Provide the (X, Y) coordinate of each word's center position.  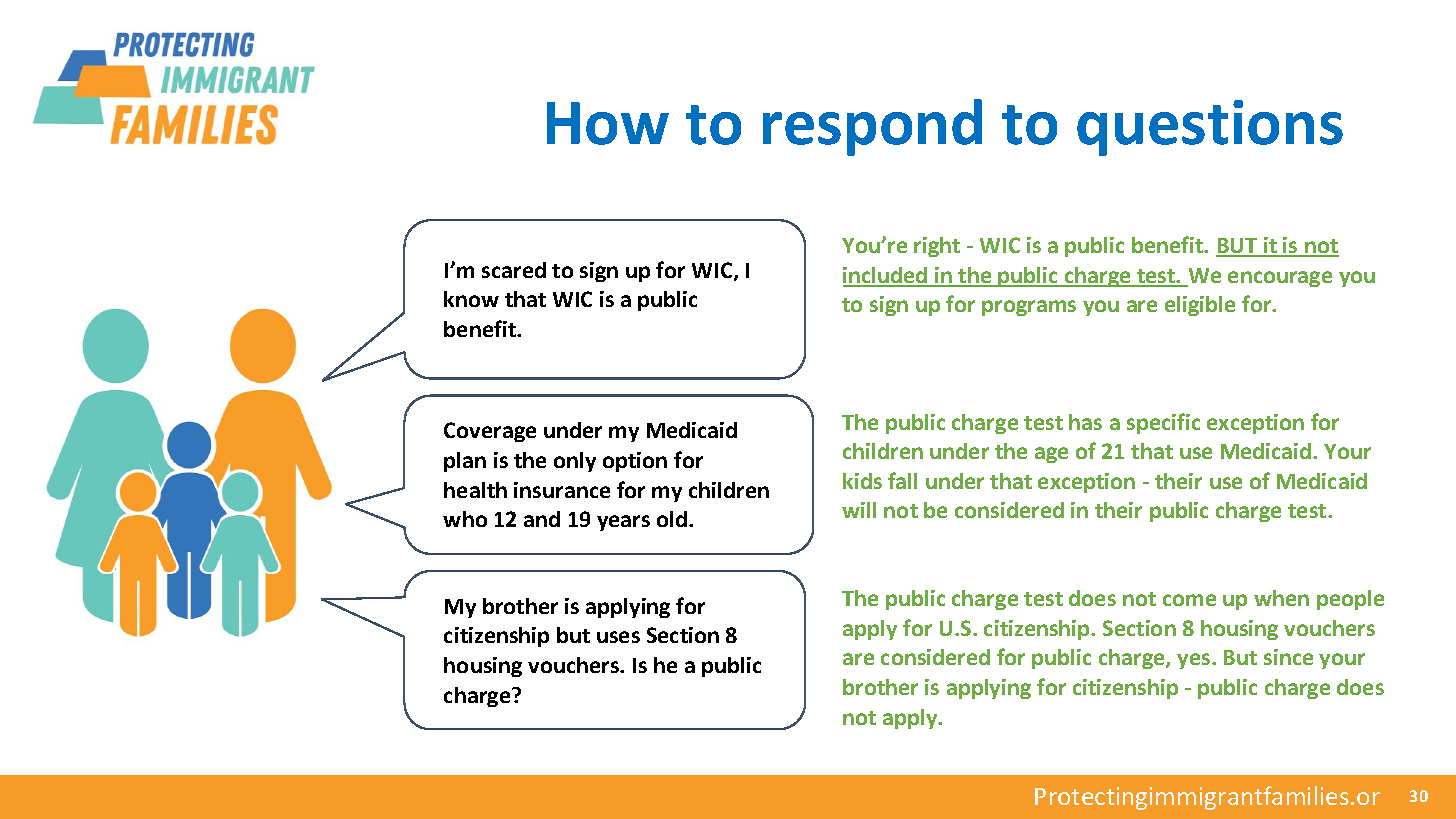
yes (1195, 661)
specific (1163, 423)
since (1288, 657)
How (608, 123)
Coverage (490, 432)
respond (872, 127)
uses (618, 637)
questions (1210, 128)
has (1085, 422)
